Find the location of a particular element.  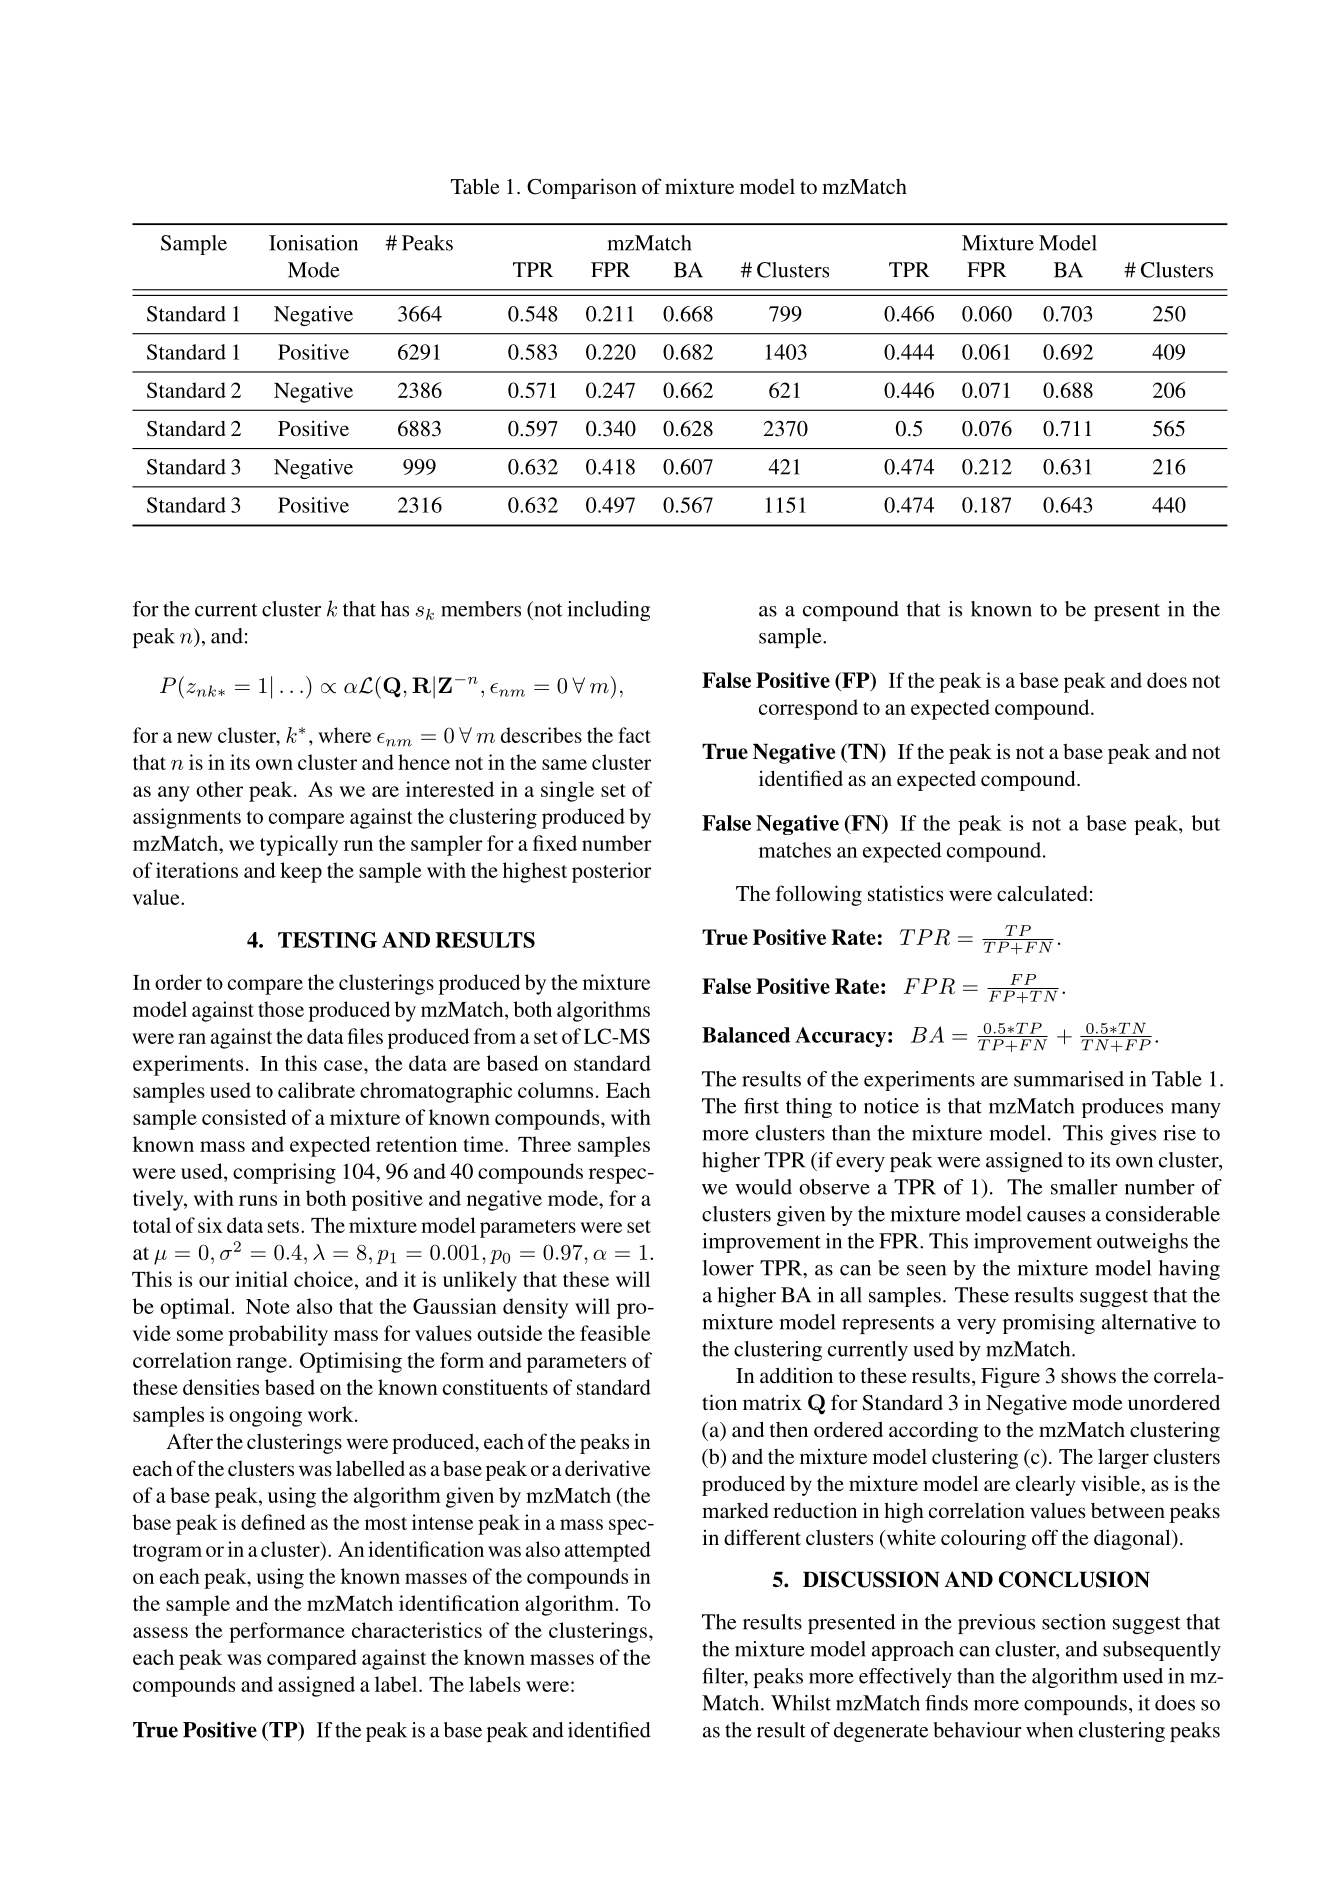

assess is located at coordinates (160, 1632).
